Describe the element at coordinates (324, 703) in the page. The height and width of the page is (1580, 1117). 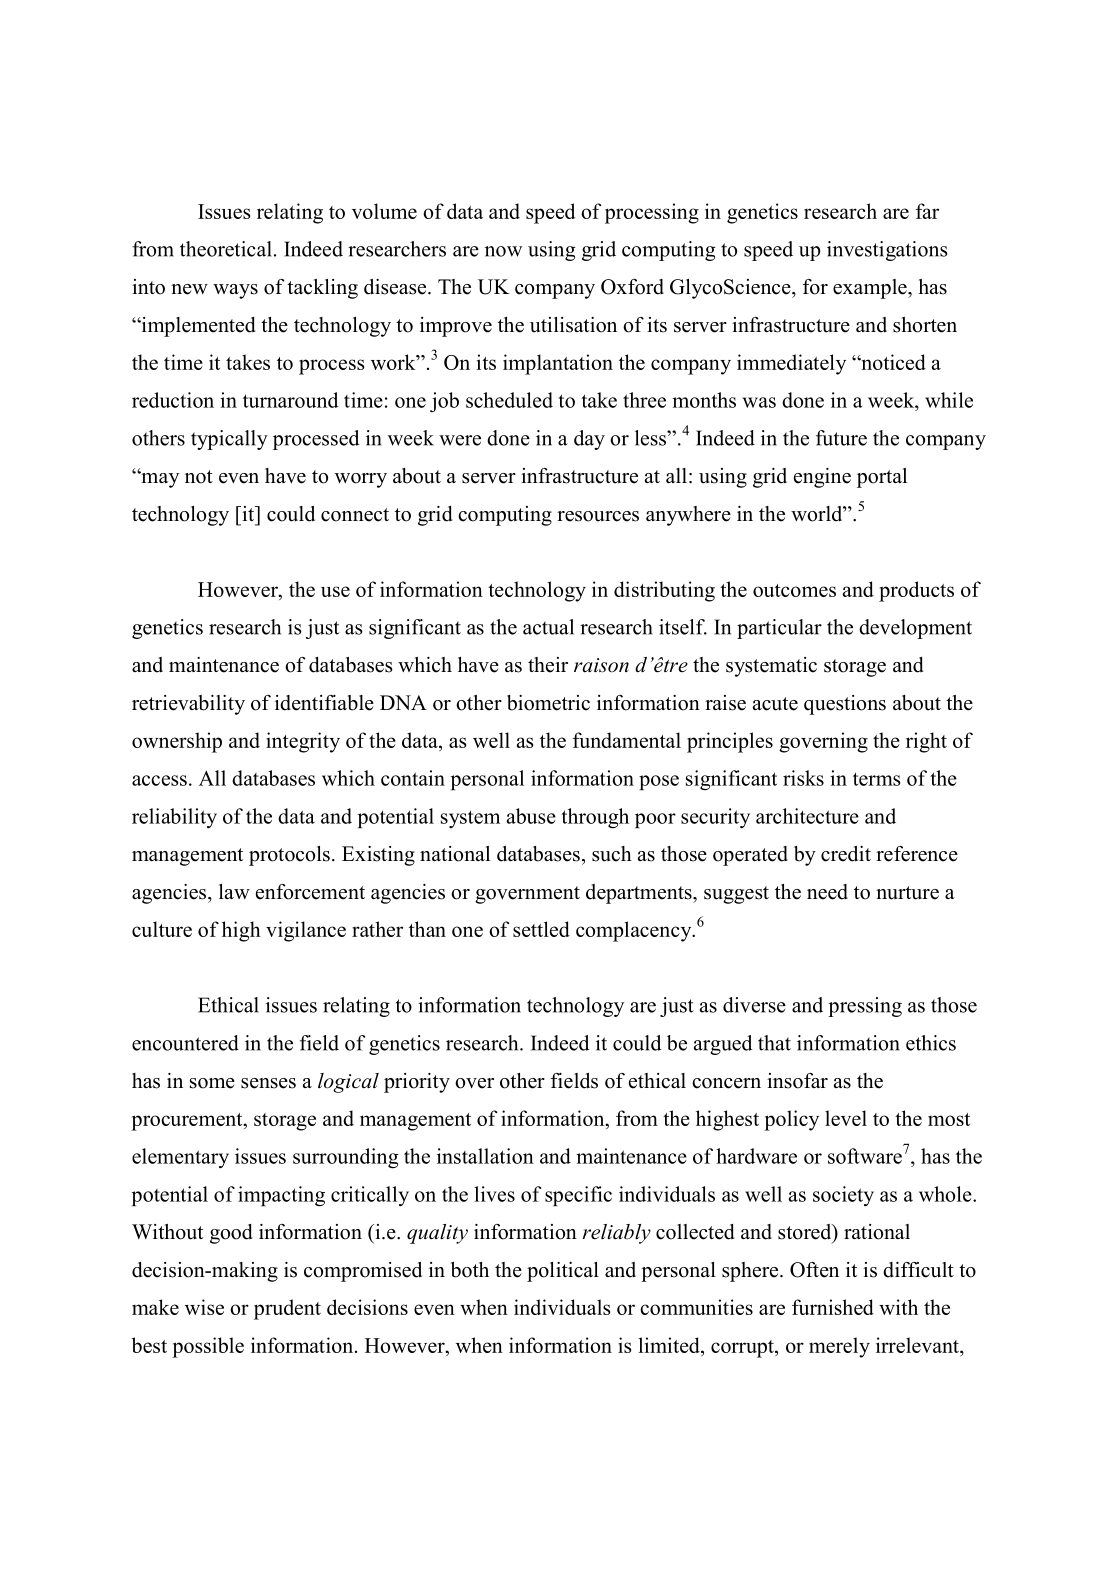
I see `identifiable` at that location.
